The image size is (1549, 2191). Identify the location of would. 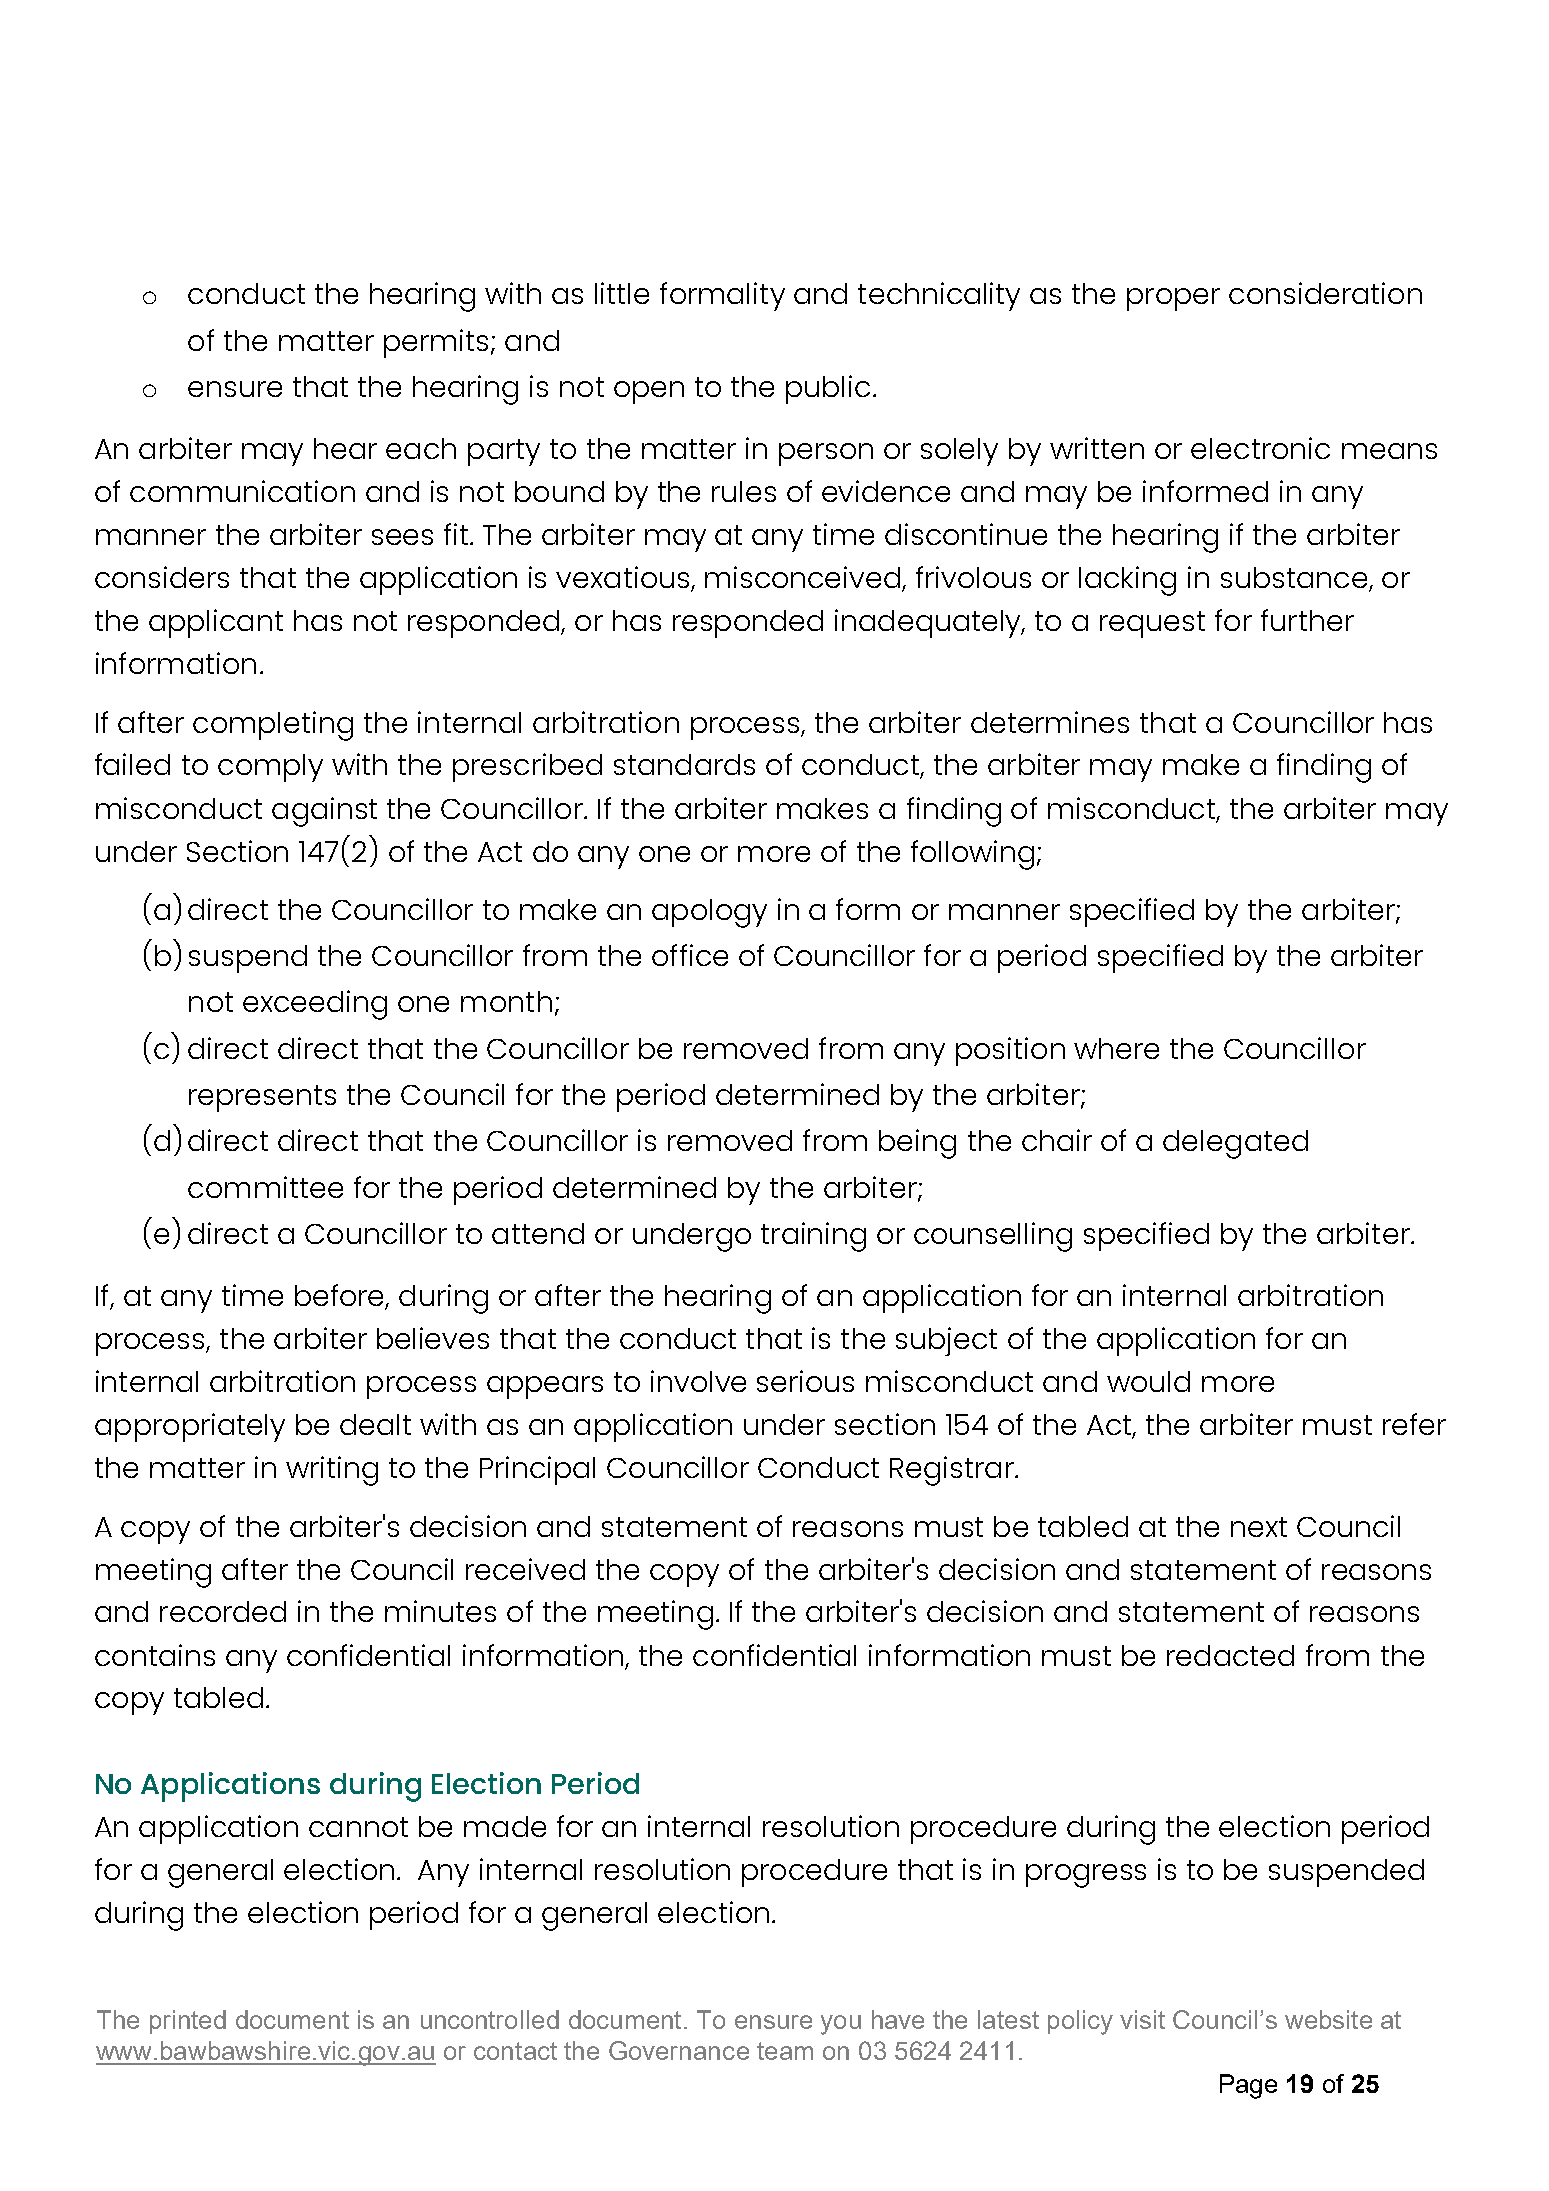
(1148, 1381).
